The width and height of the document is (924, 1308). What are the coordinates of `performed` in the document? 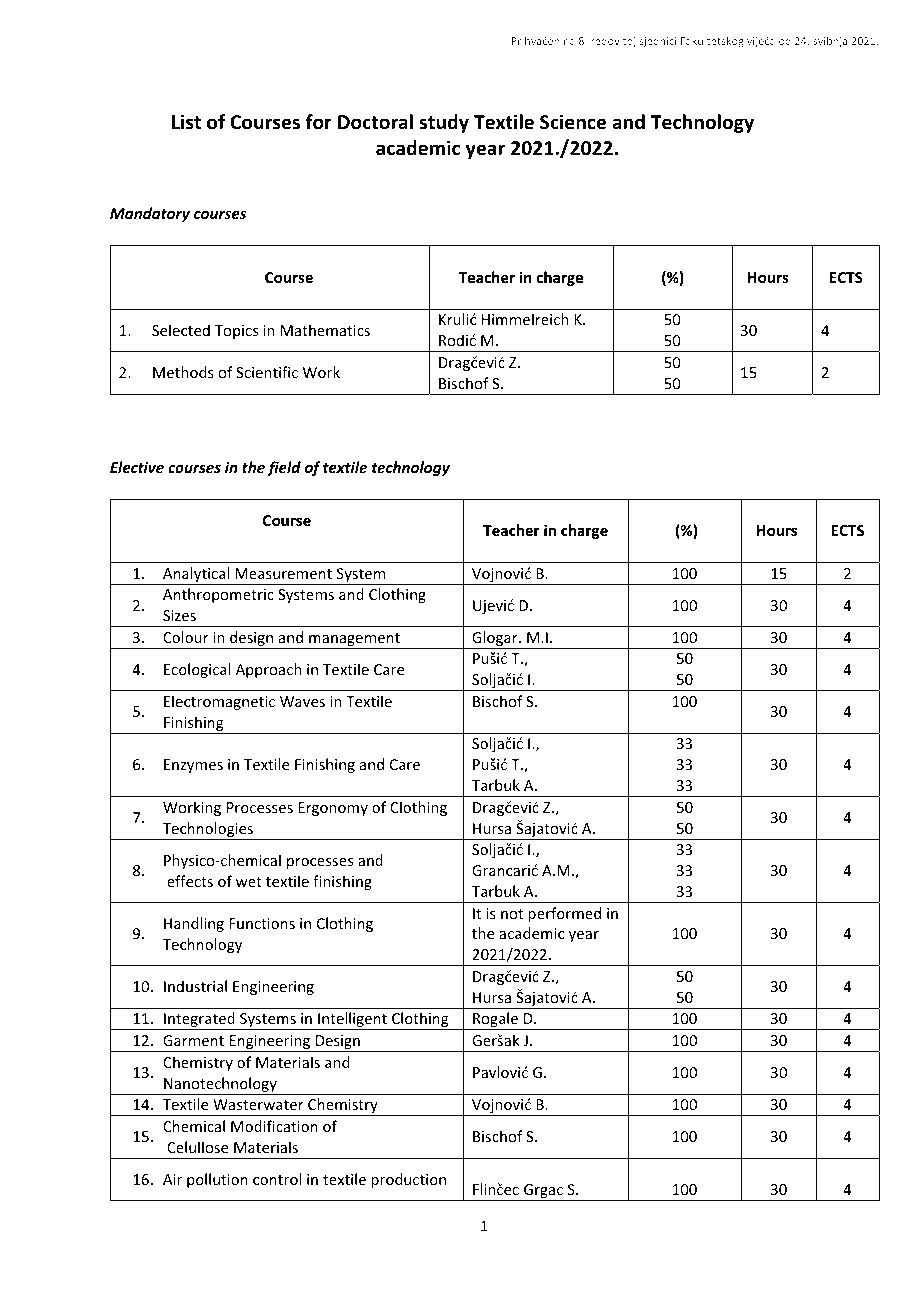 It's located at (564, 914).
